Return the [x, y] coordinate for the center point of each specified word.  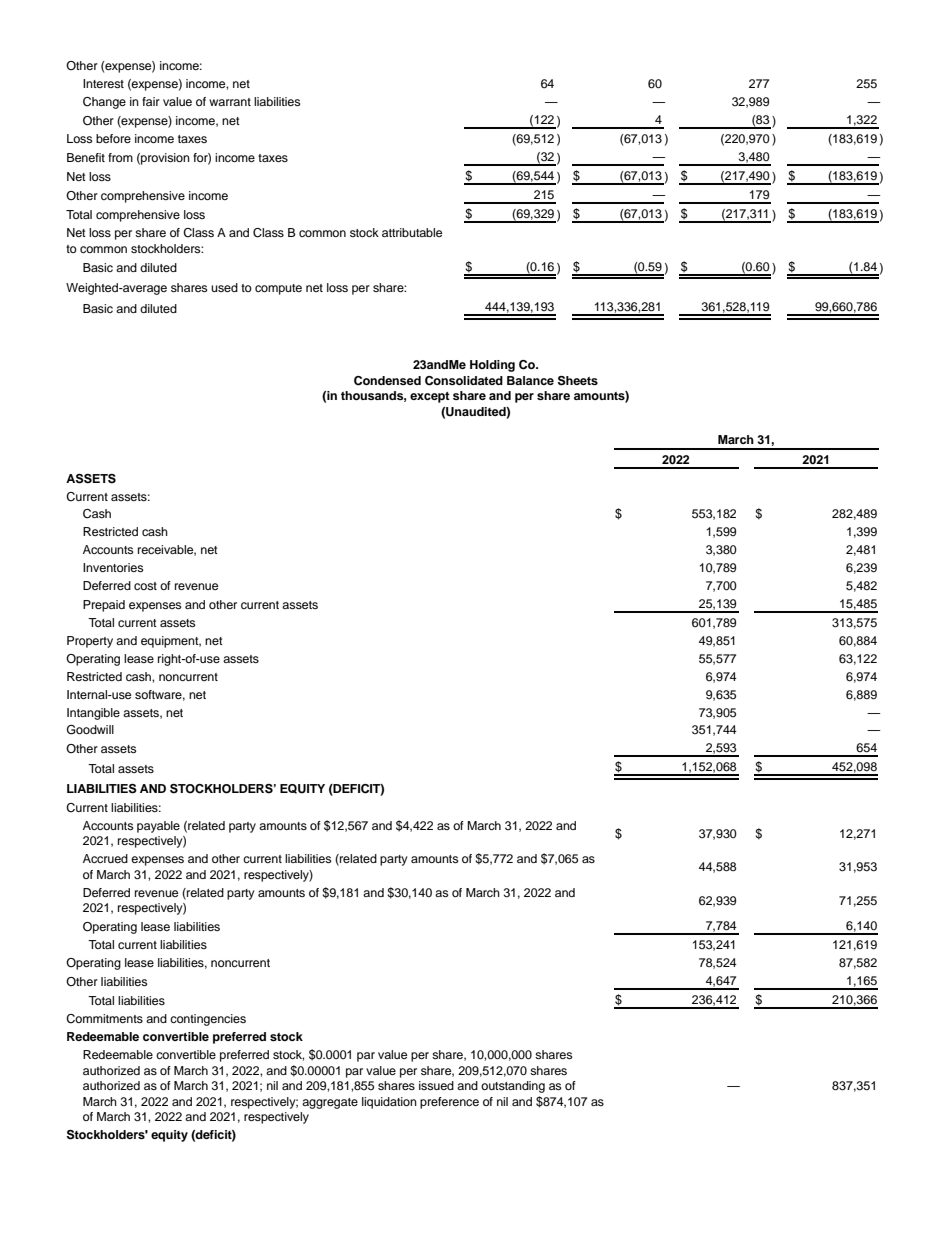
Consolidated [464, 381]
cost [145, 586]
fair [151, 101]
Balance [530, 380]
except [430, 397]
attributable [412, 232]
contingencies [208, 1020]
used [224, 287]
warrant [230, 102]
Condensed [387, 381]
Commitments [104, 1019]
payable [158, 827]
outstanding [513, 1087]
